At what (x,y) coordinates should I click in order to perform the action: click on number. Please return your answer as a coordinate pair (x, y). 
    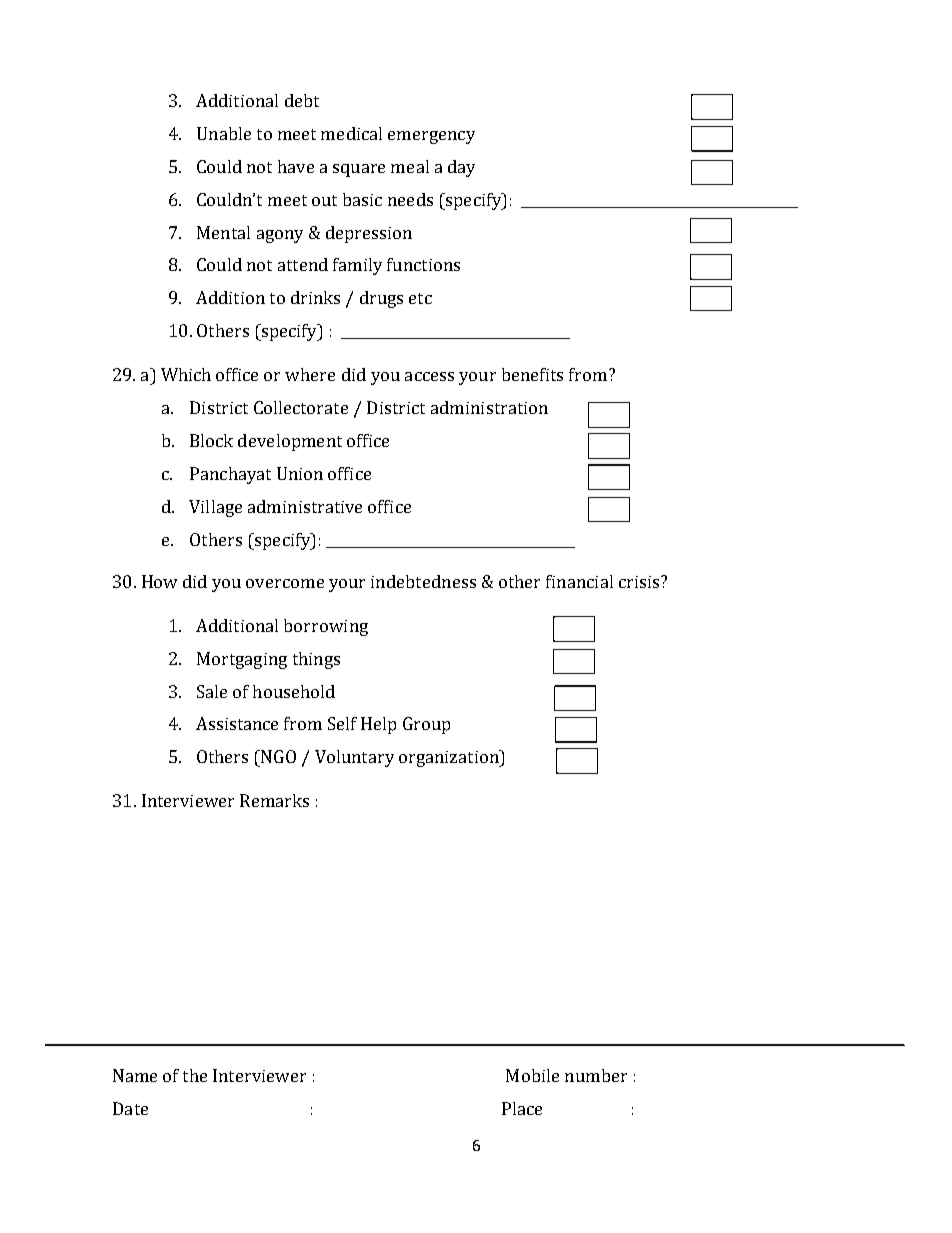
    Looking at the image, I should click on (596, 1075).
